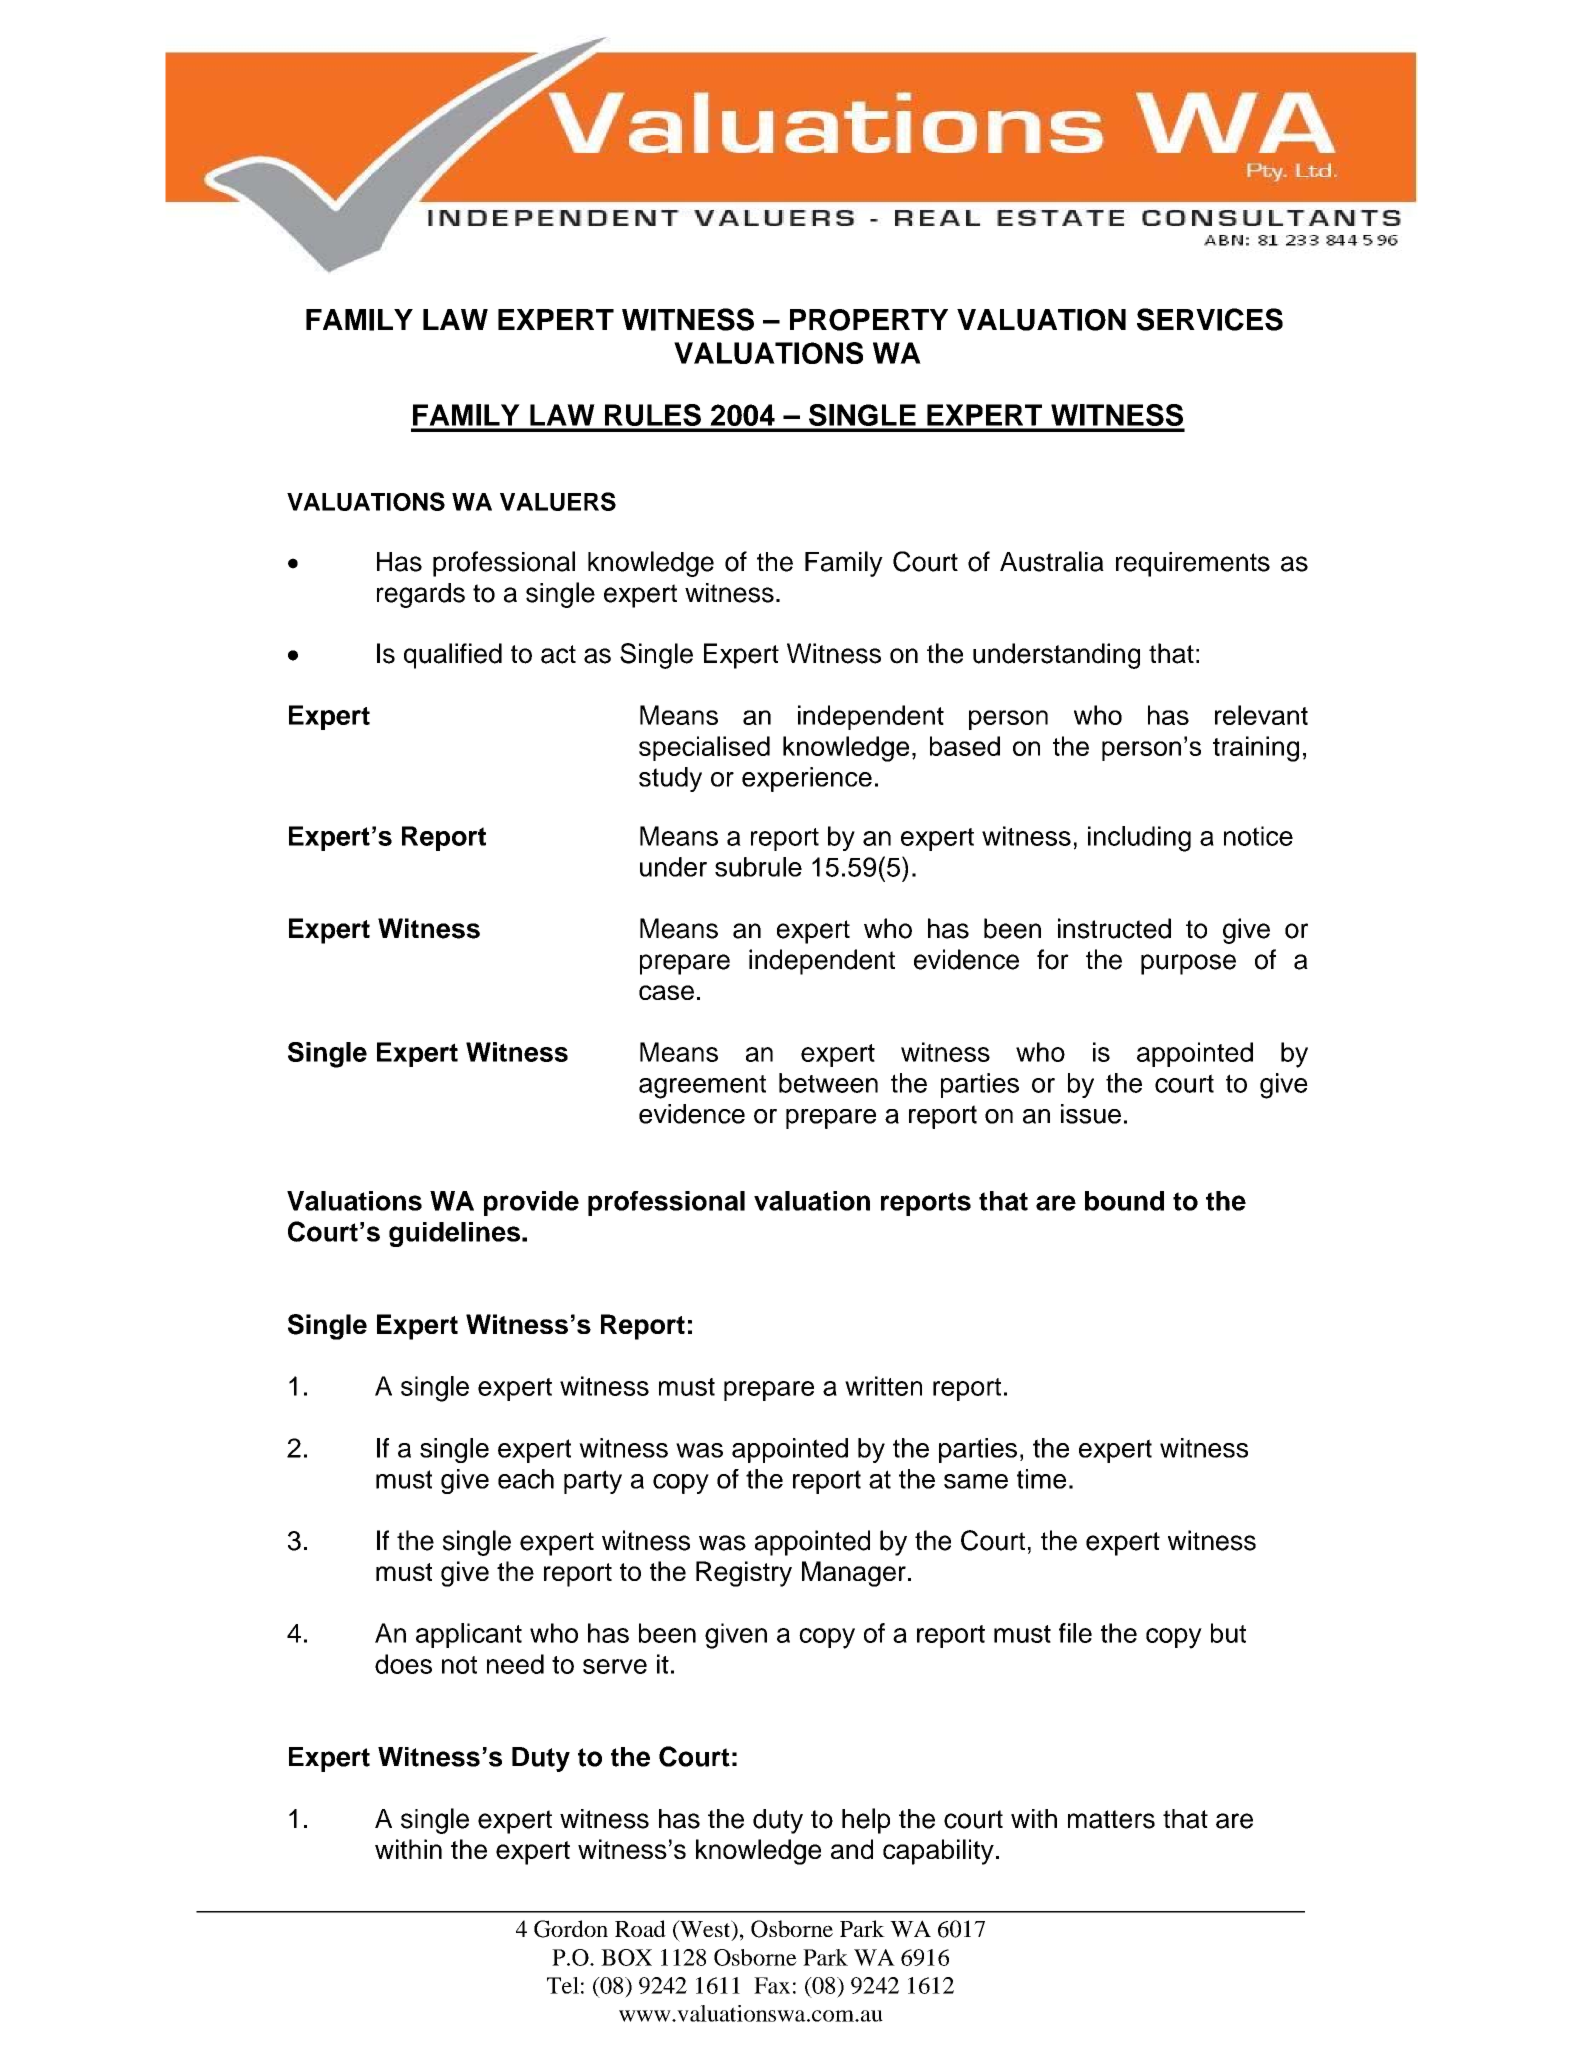 This image has width=1588, height=2055. What do you see at coordinates (421, 595) in the image?
I see `regards` at bounding box center [421, 595].
